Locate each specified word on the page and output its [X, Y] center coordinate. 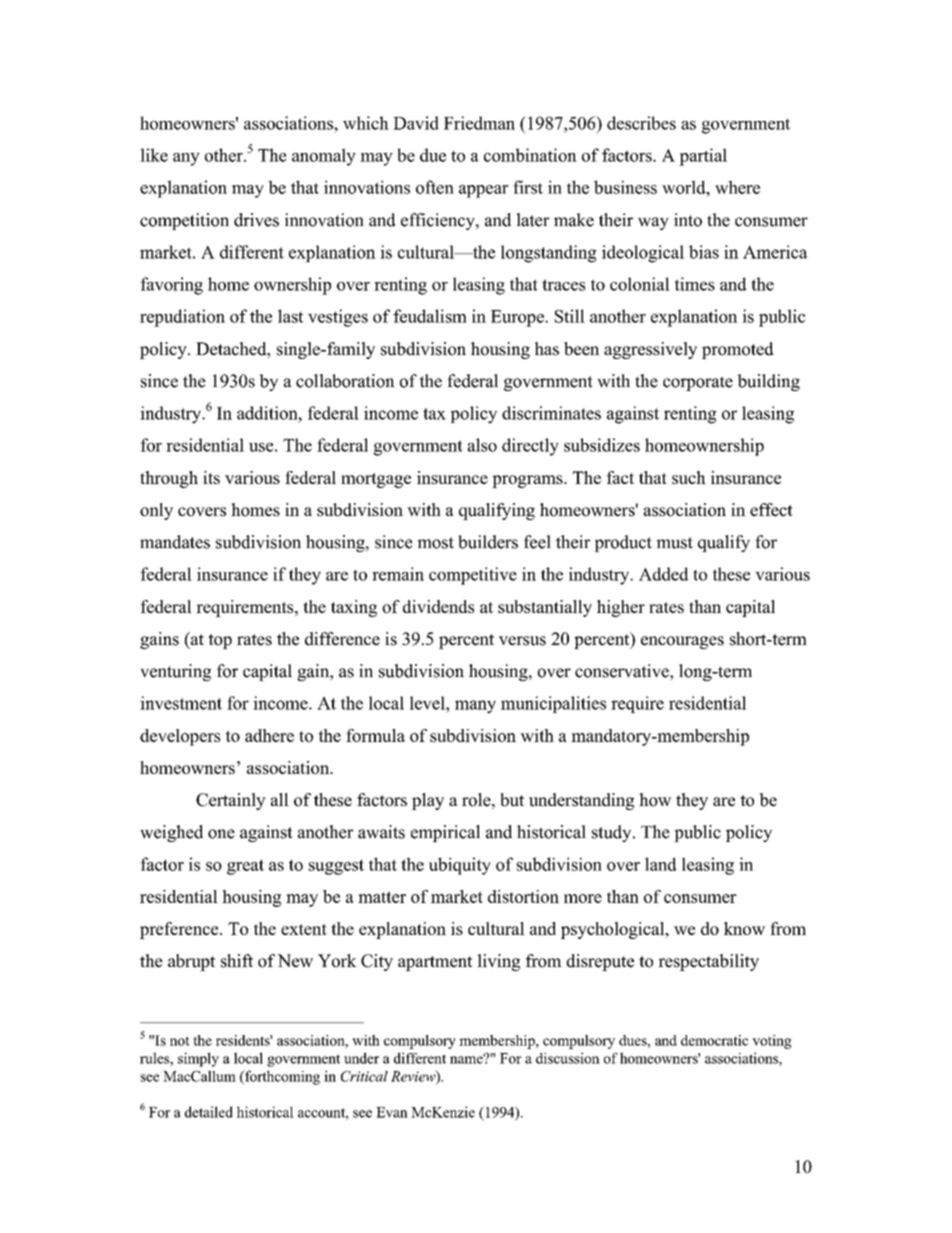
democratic [714, 1040]
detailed [209, 1112]
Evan [392, 1112]
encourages [682, 642]
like [154, 155]
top [220, 641]
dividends [438, 606]
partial [703, 157]
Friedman [479, 123]
